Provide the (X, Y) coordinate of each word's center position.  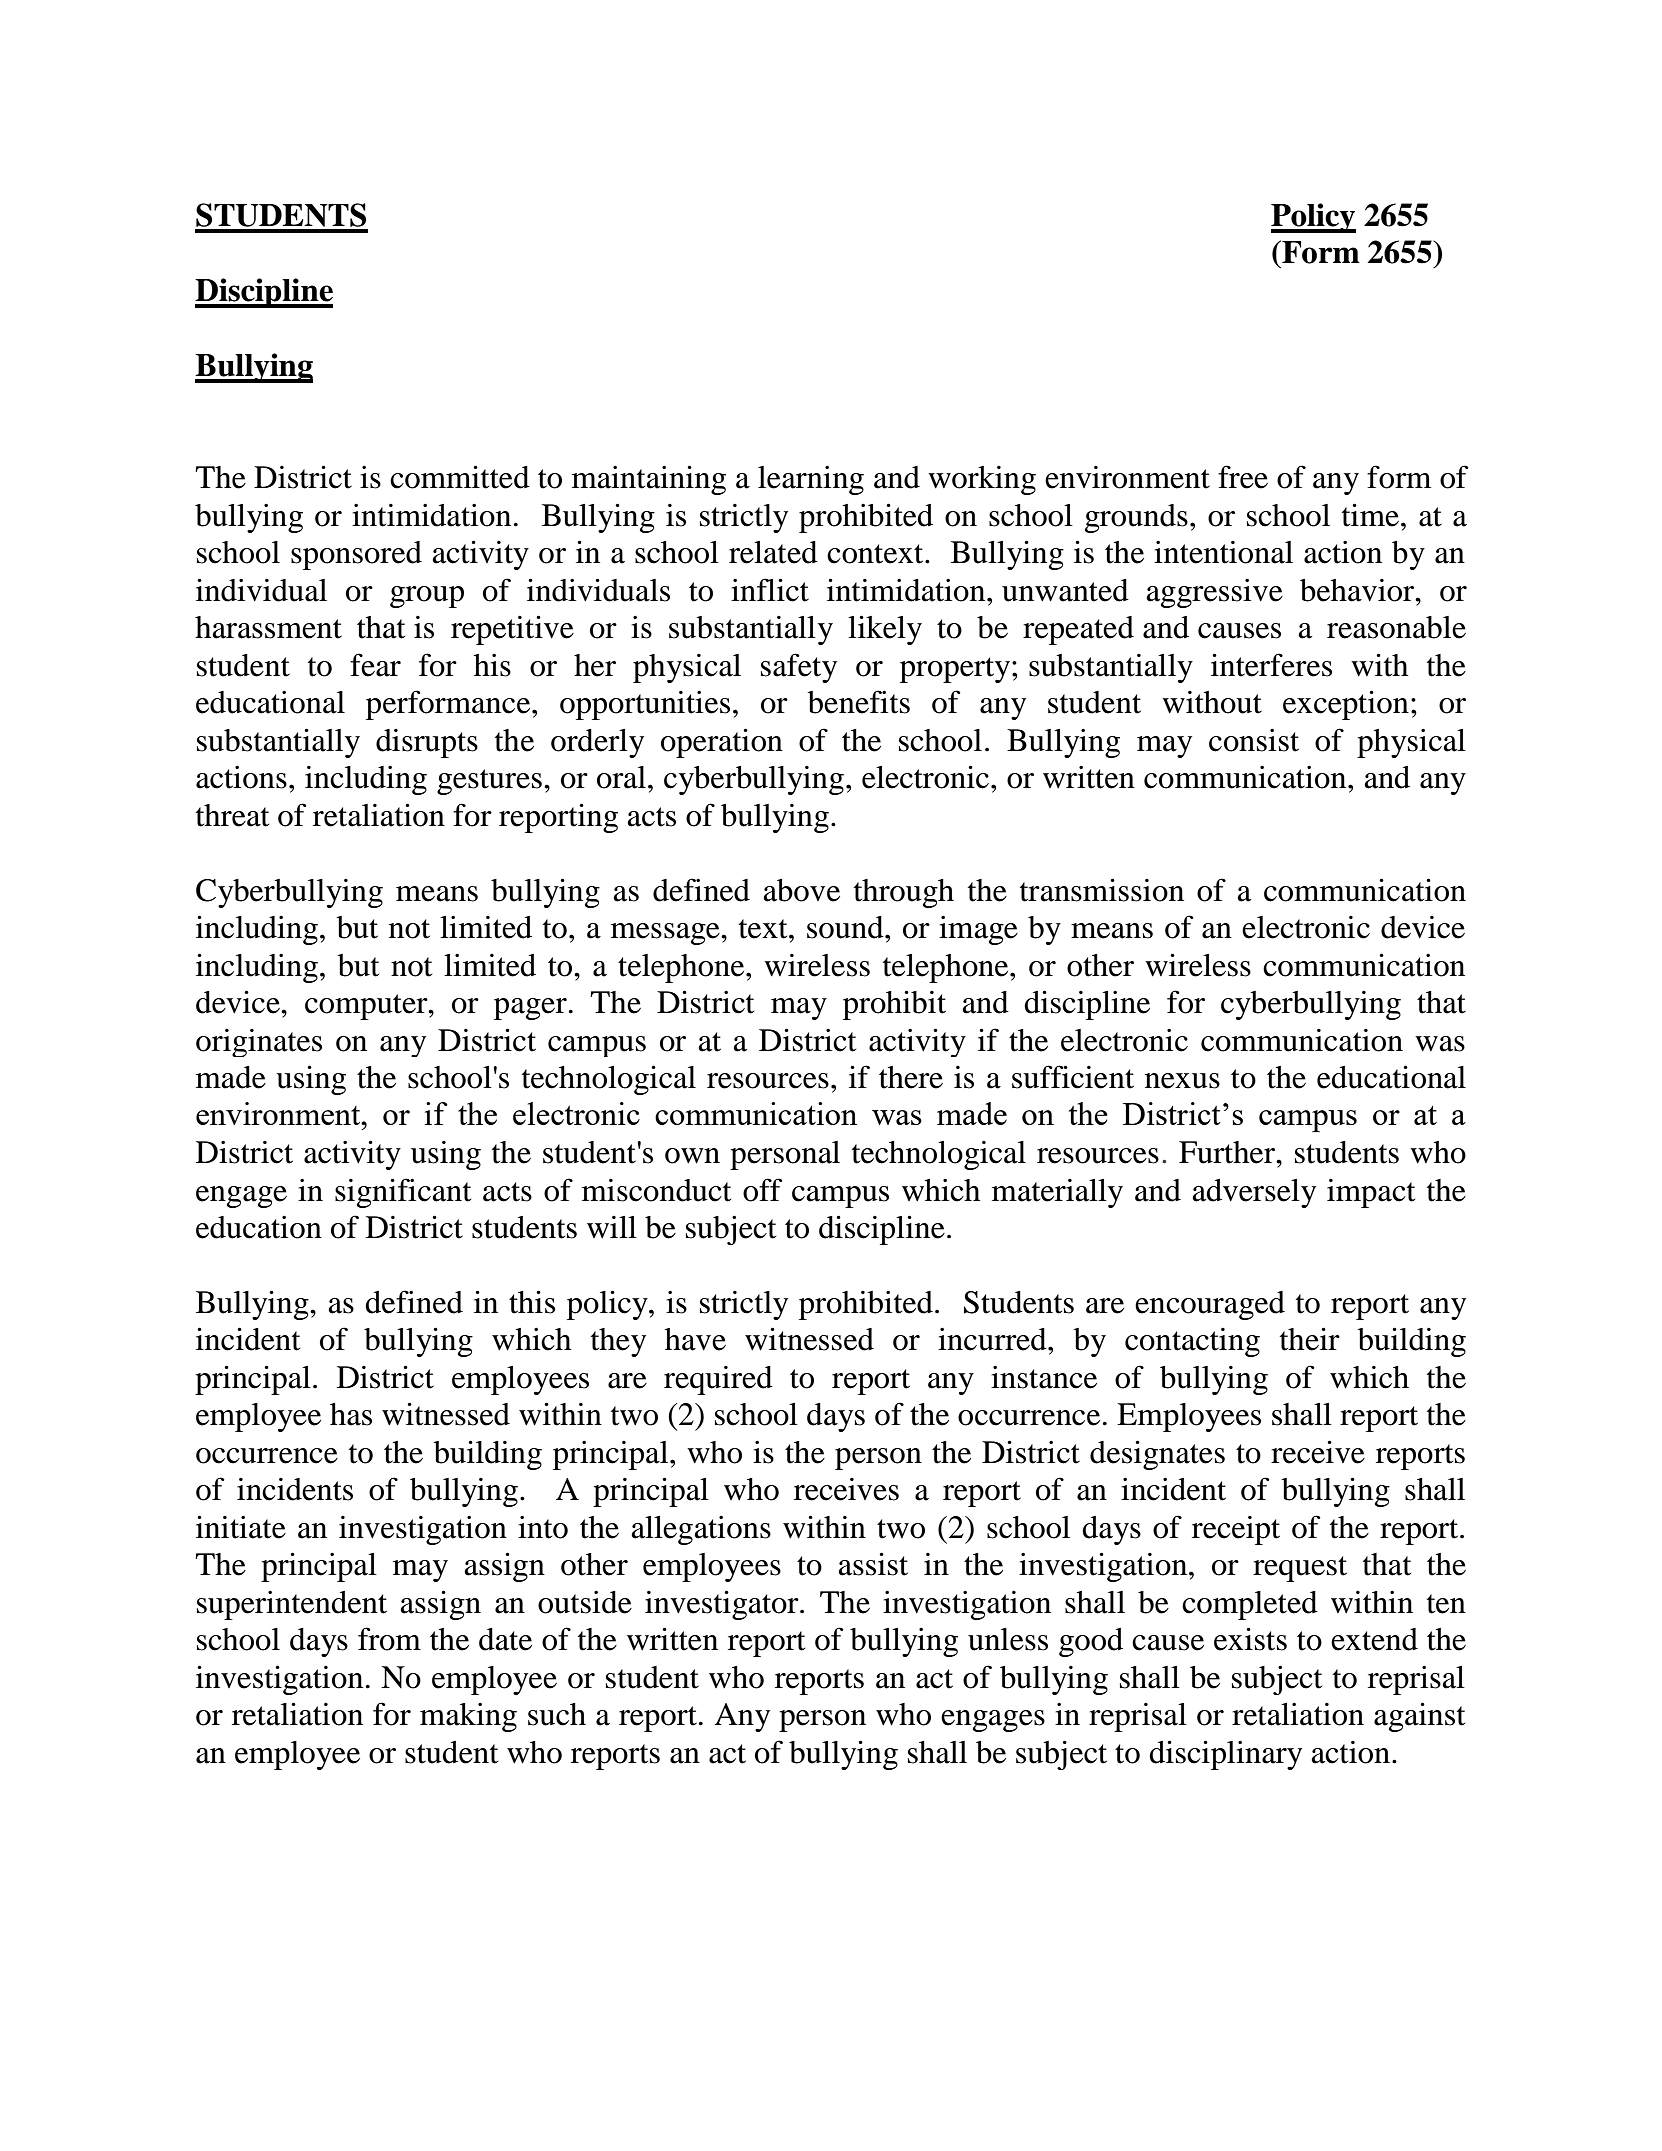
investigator (723, 1605)
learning (811, 480)
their (1310, 1339)
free (1243, 477)
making (468, 1717)
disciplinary (1225, 1755)
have (695, 1339)
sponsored (356, 555)
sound (846, 927)
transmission (1102, 890)
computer (367, 1007)
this (532, 1302)
